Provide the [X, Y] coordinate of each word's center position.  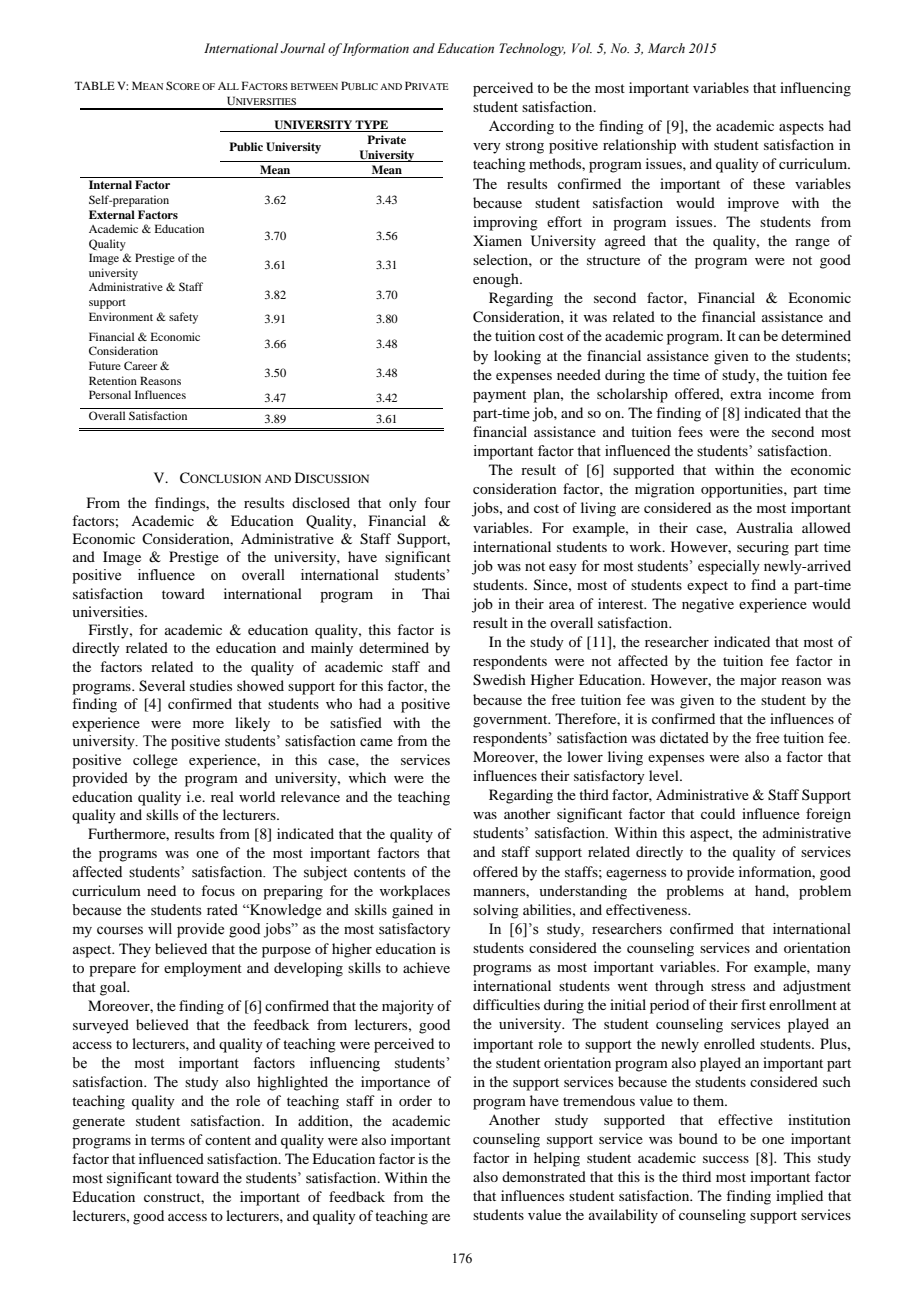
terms [168, 1140]
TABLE [94, 85]
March [666, 48]
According [521, 127]
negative [708, 605]
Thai [436, 593]
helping [557, 1159]
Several [162, 686]
